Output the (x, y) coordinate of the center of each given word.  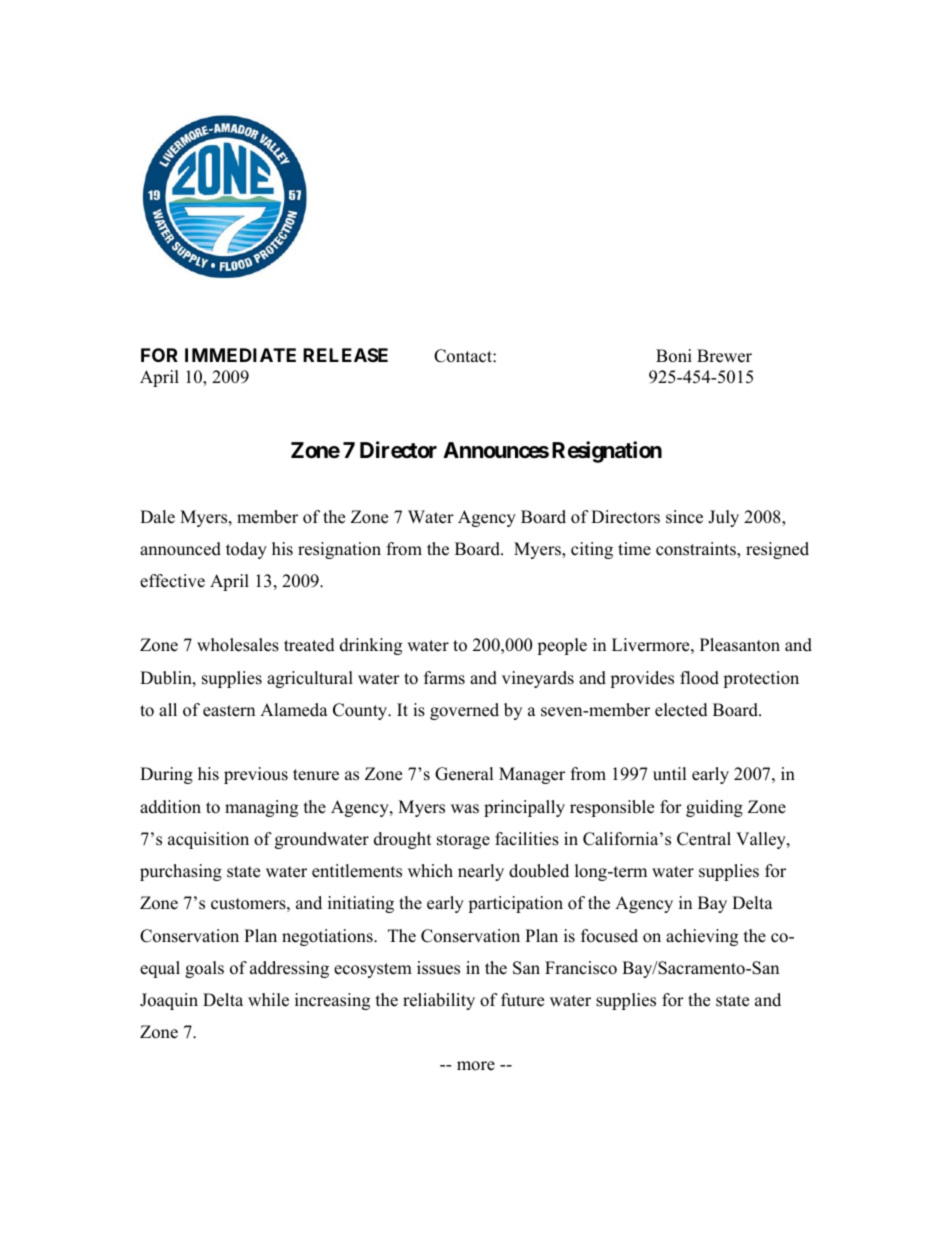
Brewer (724, 356)
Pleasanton (740, 645)
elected (681, 710)
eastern (229, 711)
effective (172, 581)
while (268, 1000)
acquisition (208, 840)
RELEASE (345, 355)
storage (463, 841)
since (684, 517)
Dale (157, 517)
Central (704, 839)
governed (464, 711)
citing (592, 550)
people (562, 646)
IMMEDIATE (240, 355)
